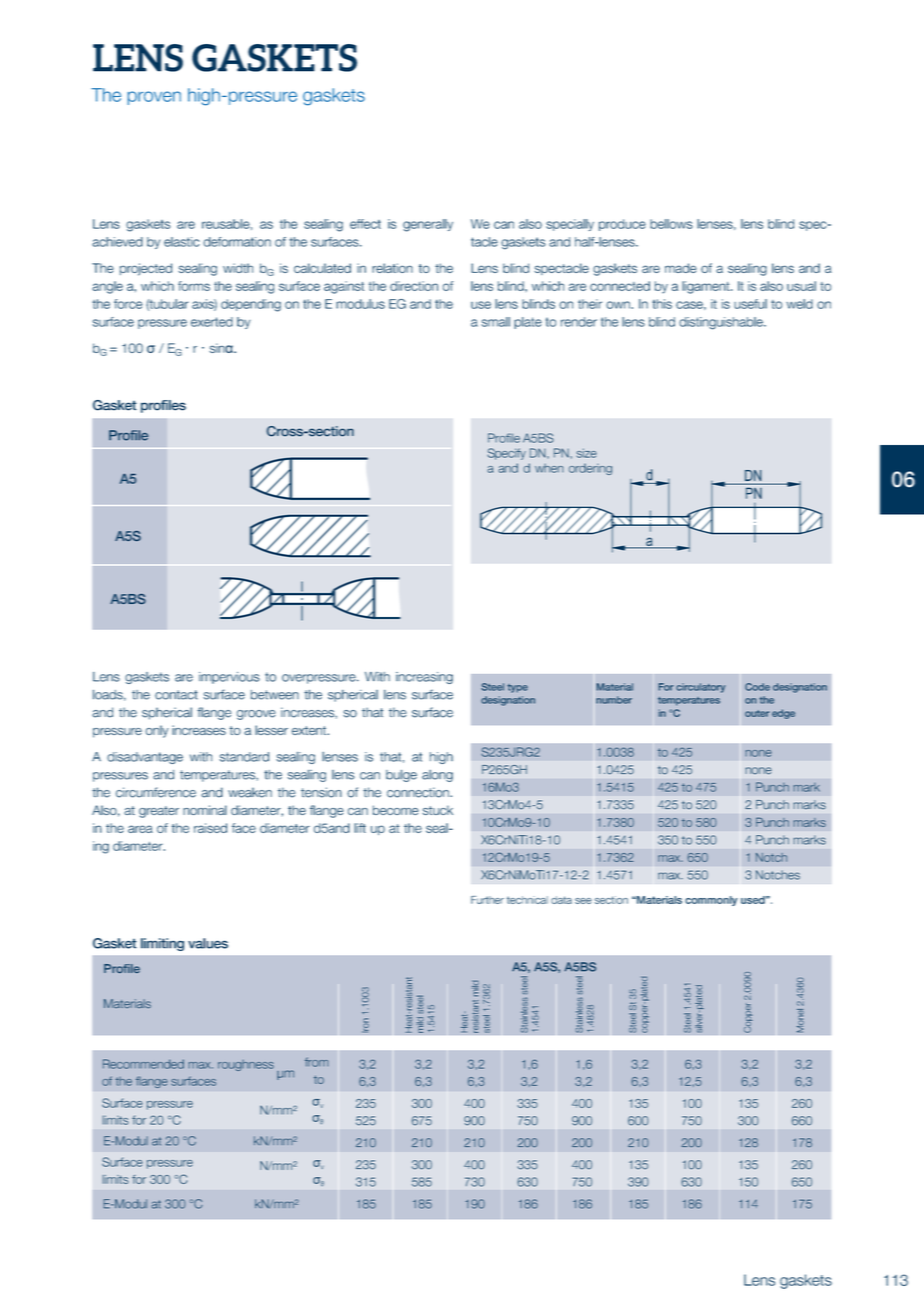  I want to click on Recommended, so click(143, 1064).
